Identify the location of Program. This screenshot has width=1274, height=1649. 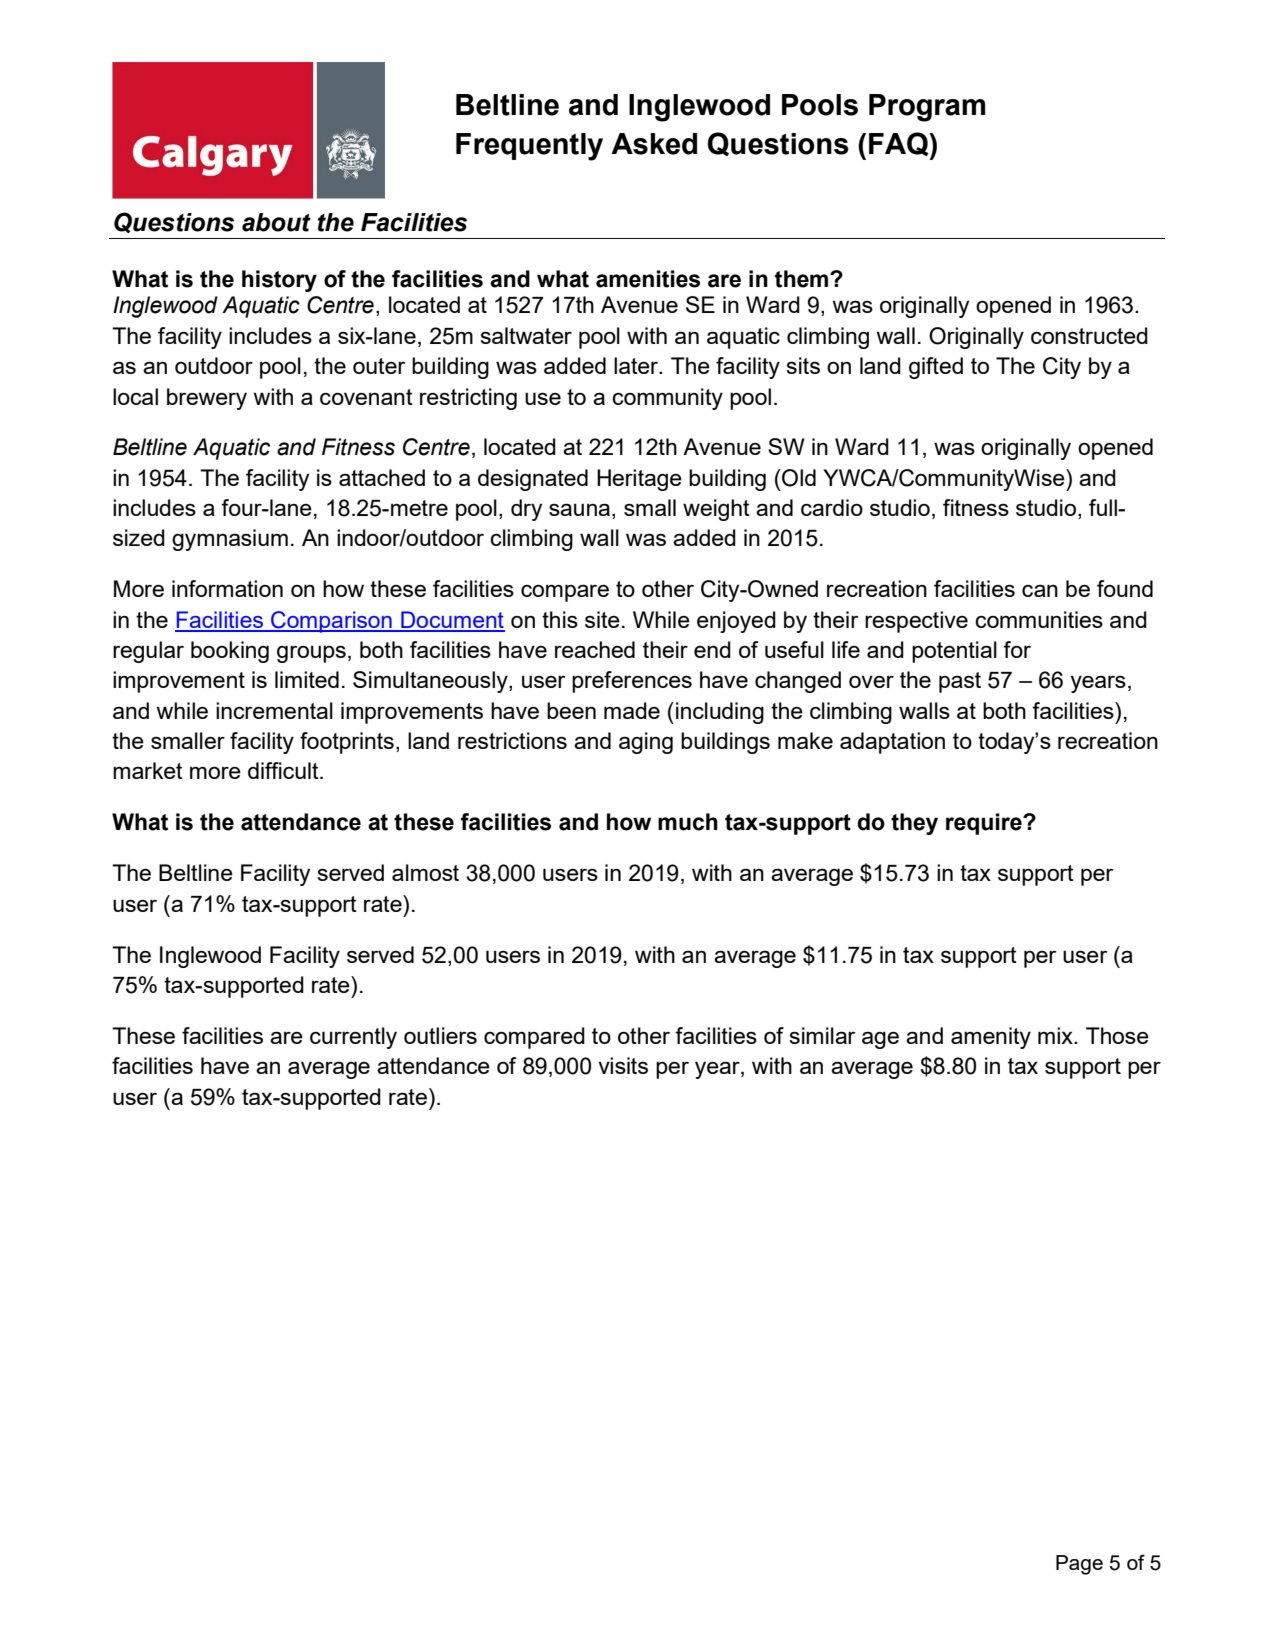
(927, 108).
